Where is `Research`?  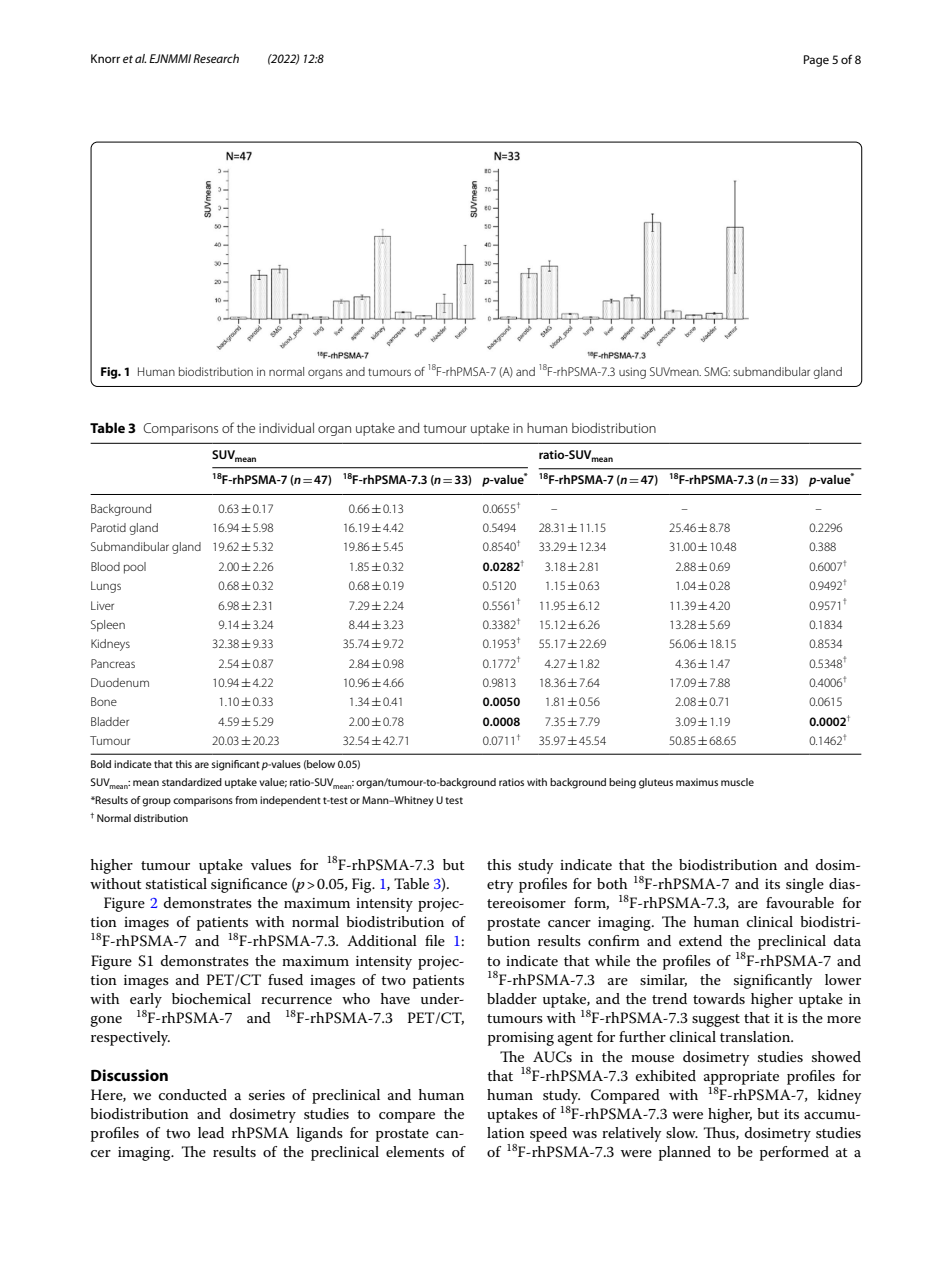 Research is located at coordinates (216, 58).
